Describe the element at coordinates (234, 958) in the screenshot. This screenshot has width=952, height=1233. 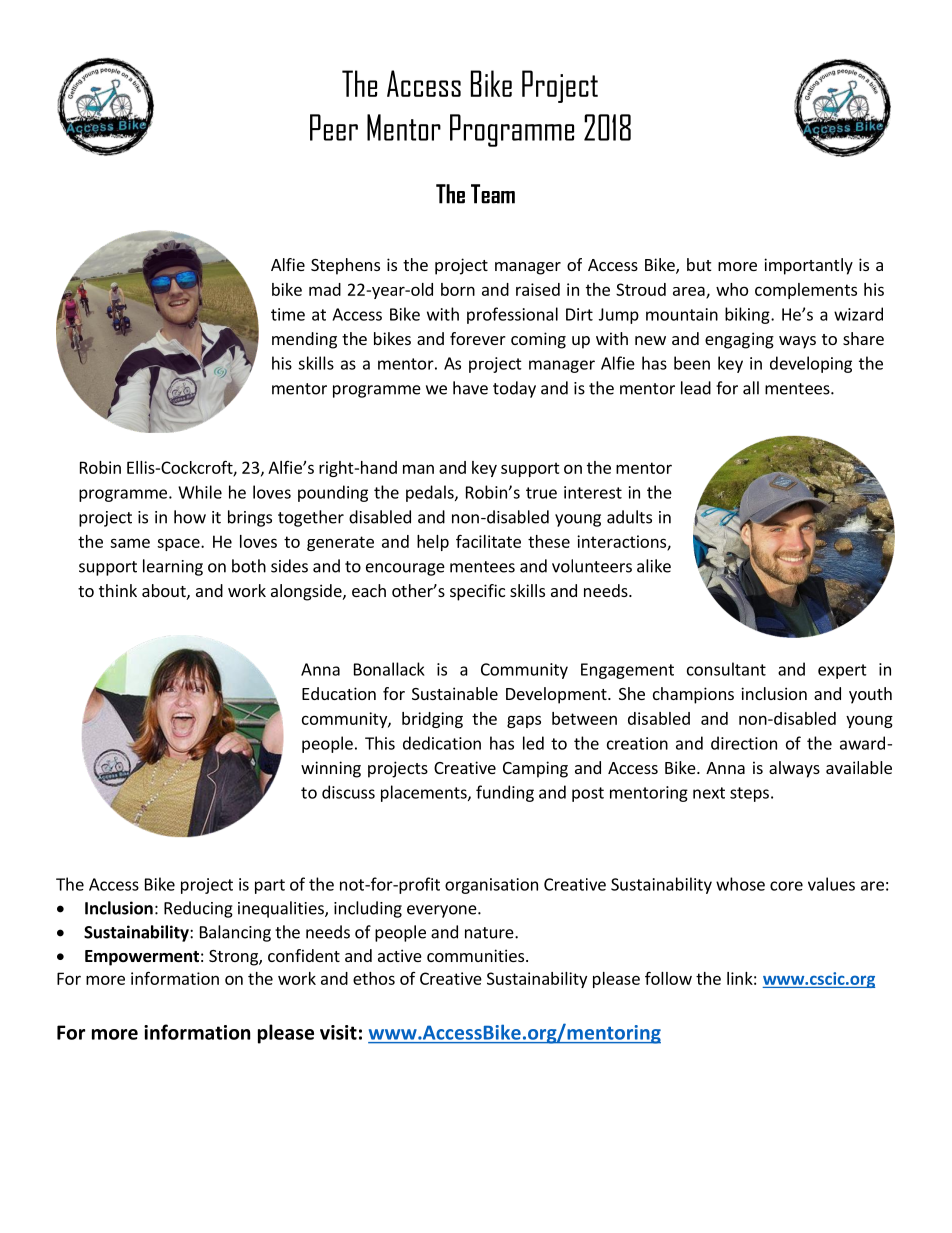
I see `Strong` at that location.
